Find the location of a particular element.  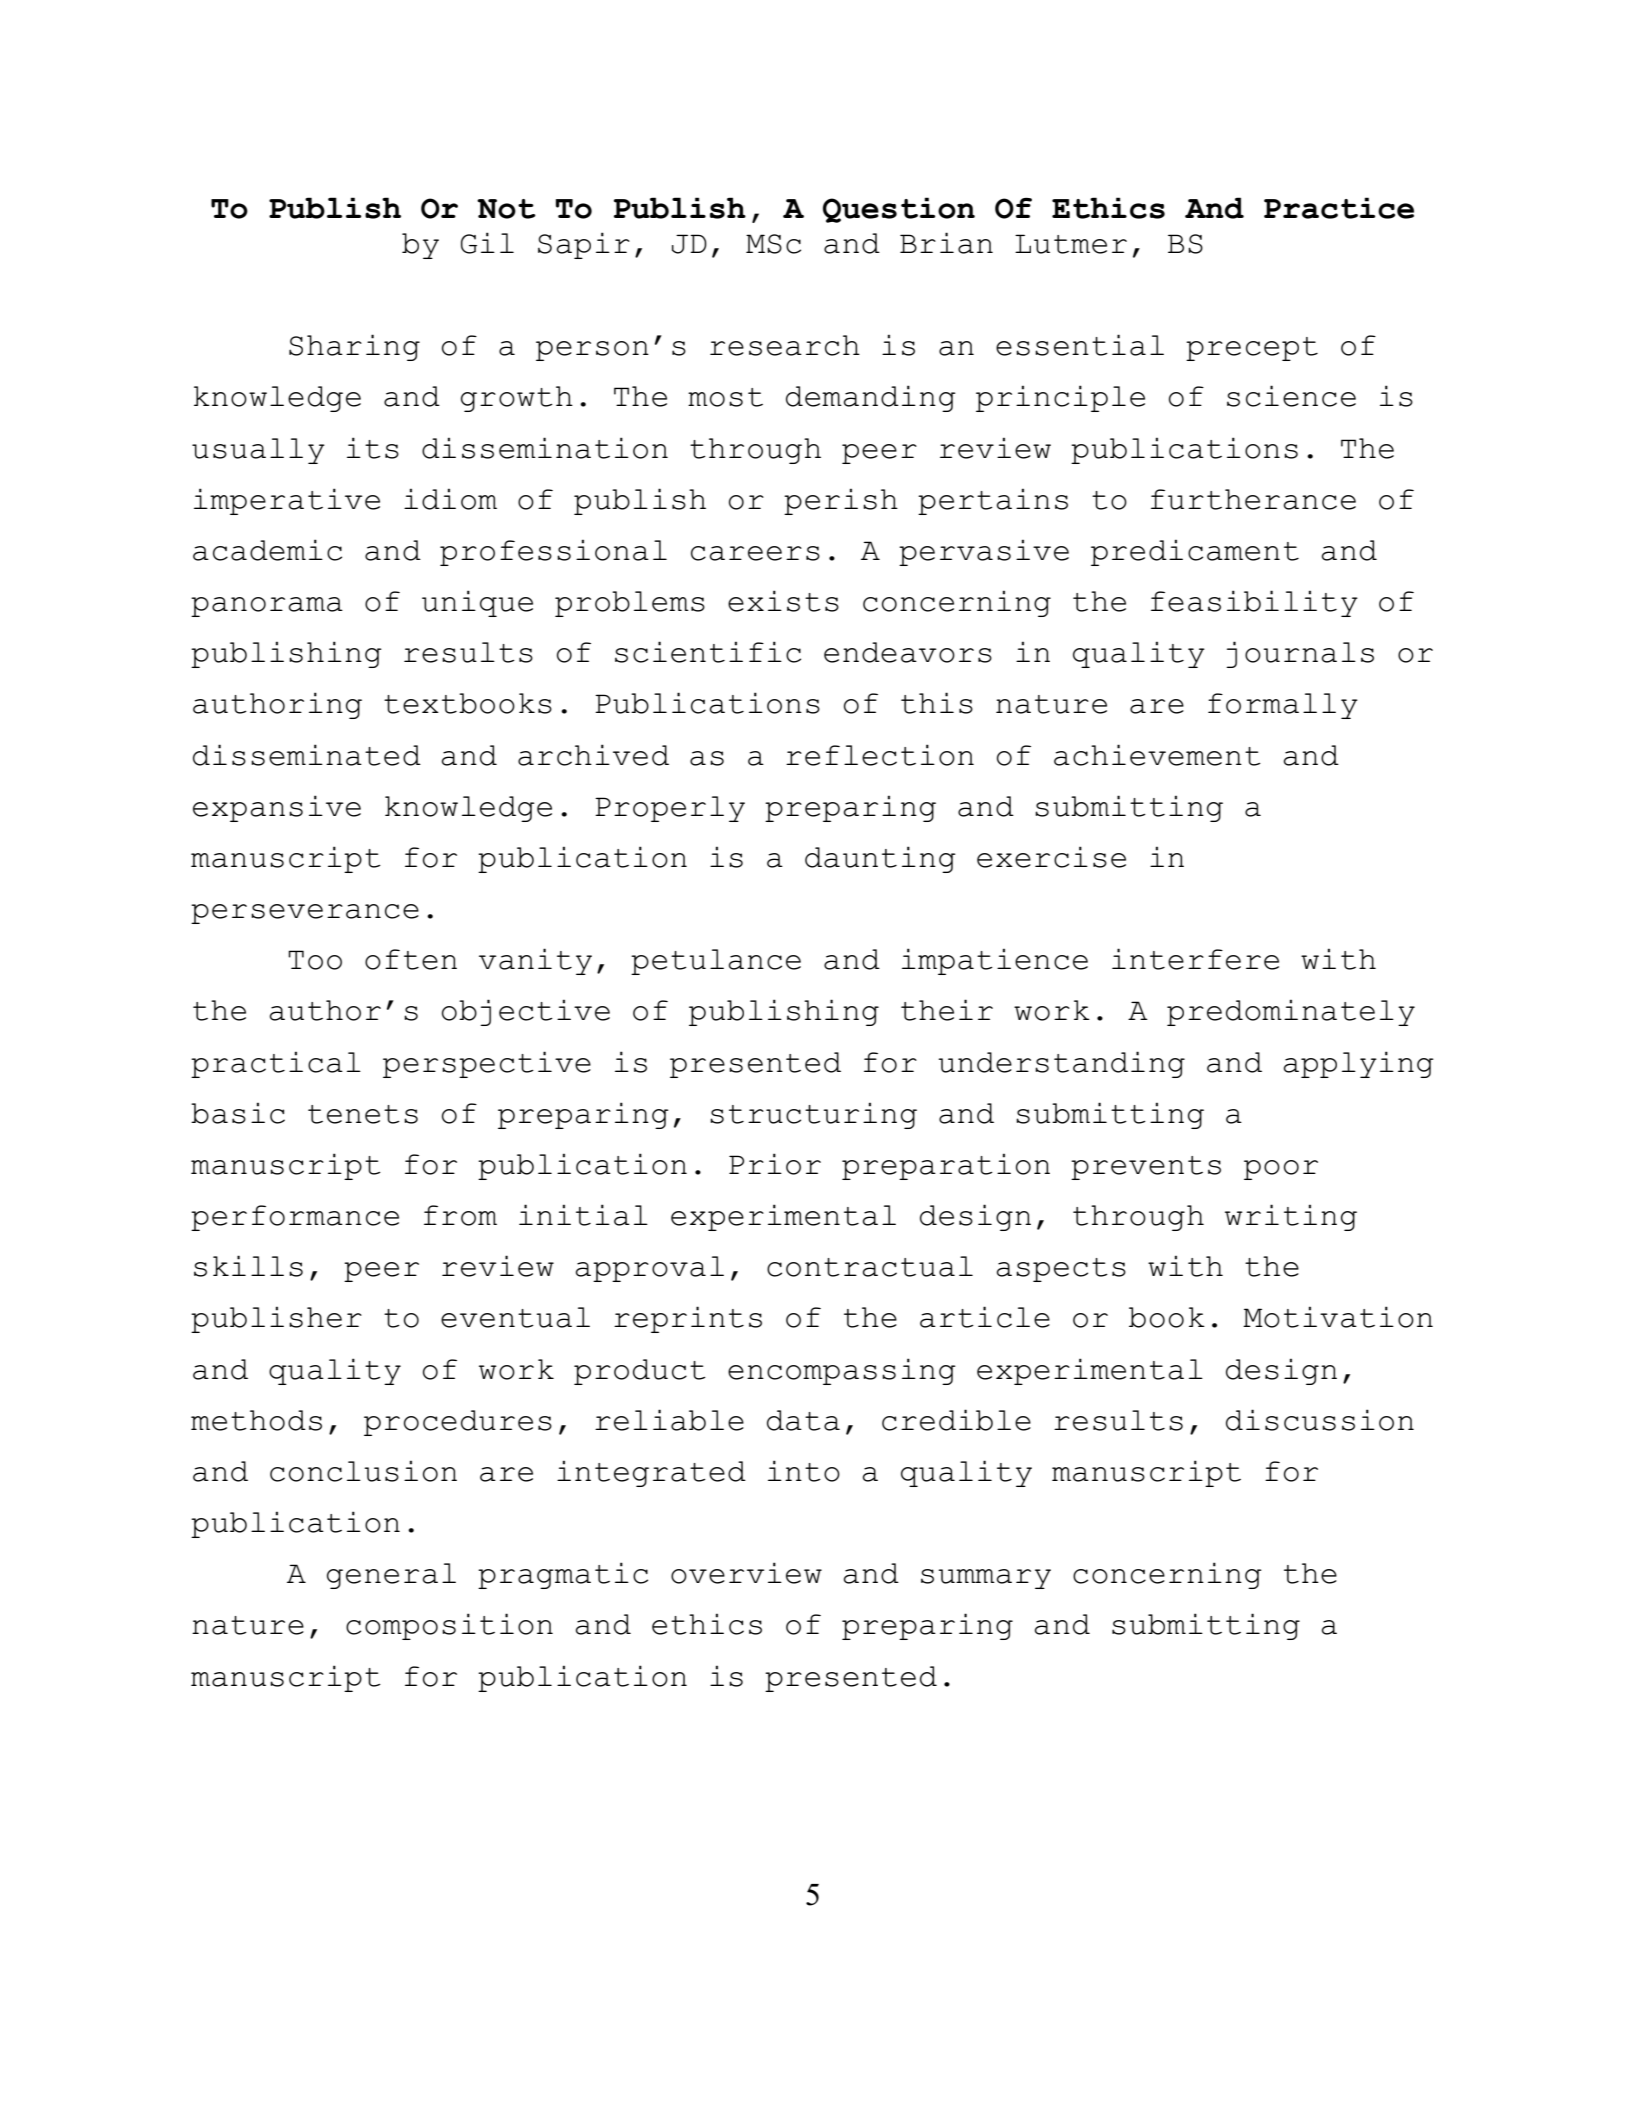

scientific is located at coordinates (708, 652).
